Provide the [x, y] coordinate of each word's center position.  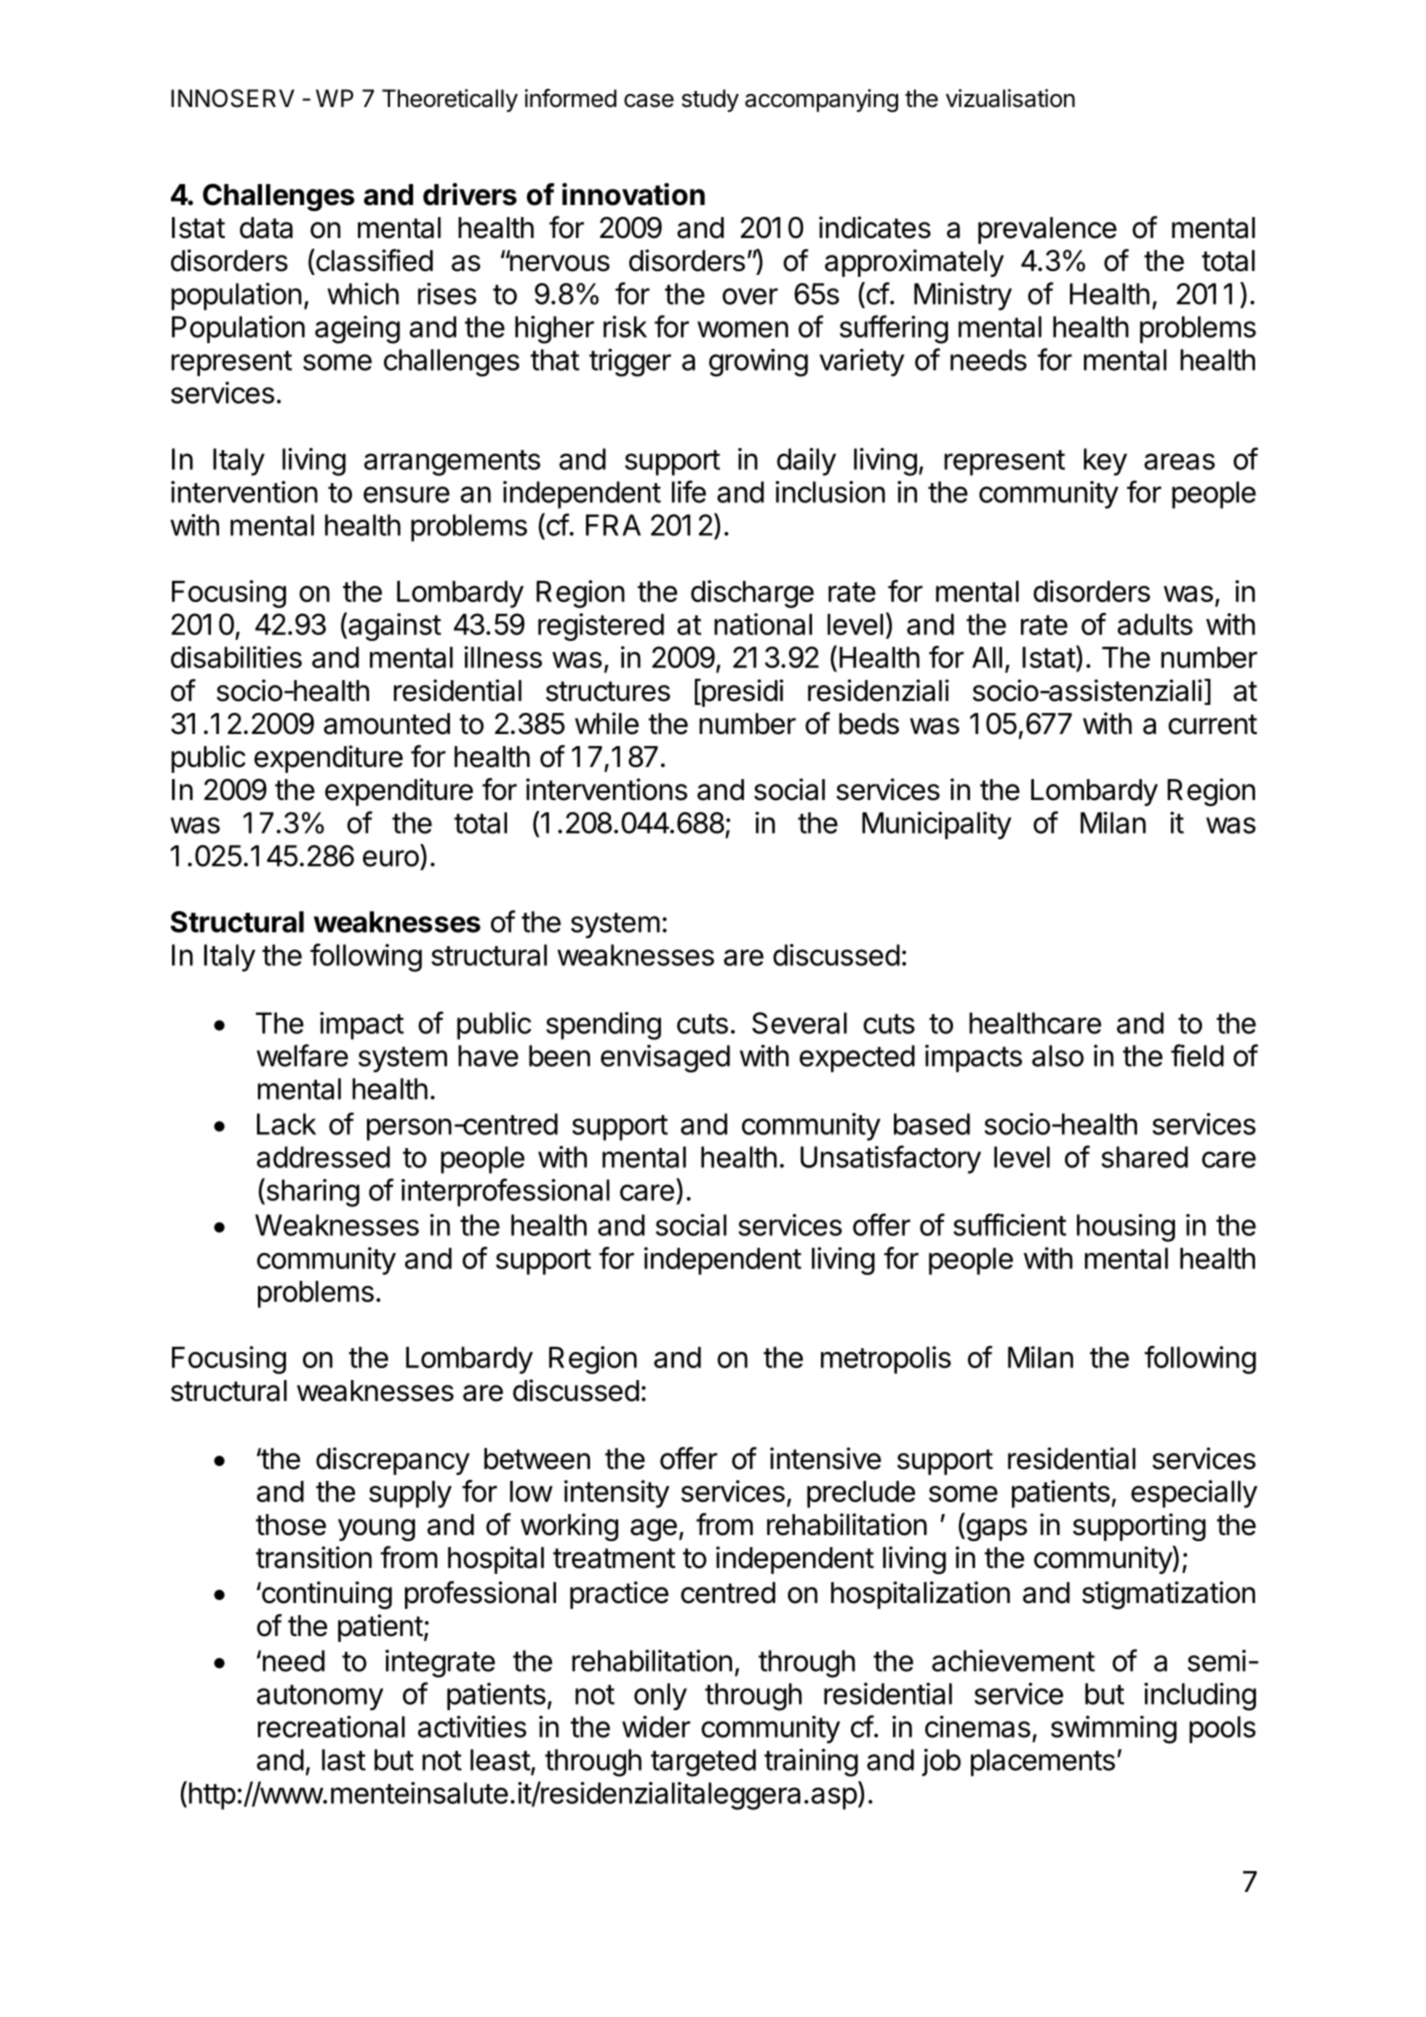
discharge [752, 594]
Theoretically [450, 100]
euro [391, 858]
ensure [406, 494]
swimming [1114, 1729]
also [1058, 1056]
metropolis [886, 1360]
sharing [311, 1192]
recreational [331, 1727]
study [710, 100]
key [1105, 462]
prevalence [1047, 230]
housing [1126, 1228]
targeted [703, 1763]
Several [799, 1023]
